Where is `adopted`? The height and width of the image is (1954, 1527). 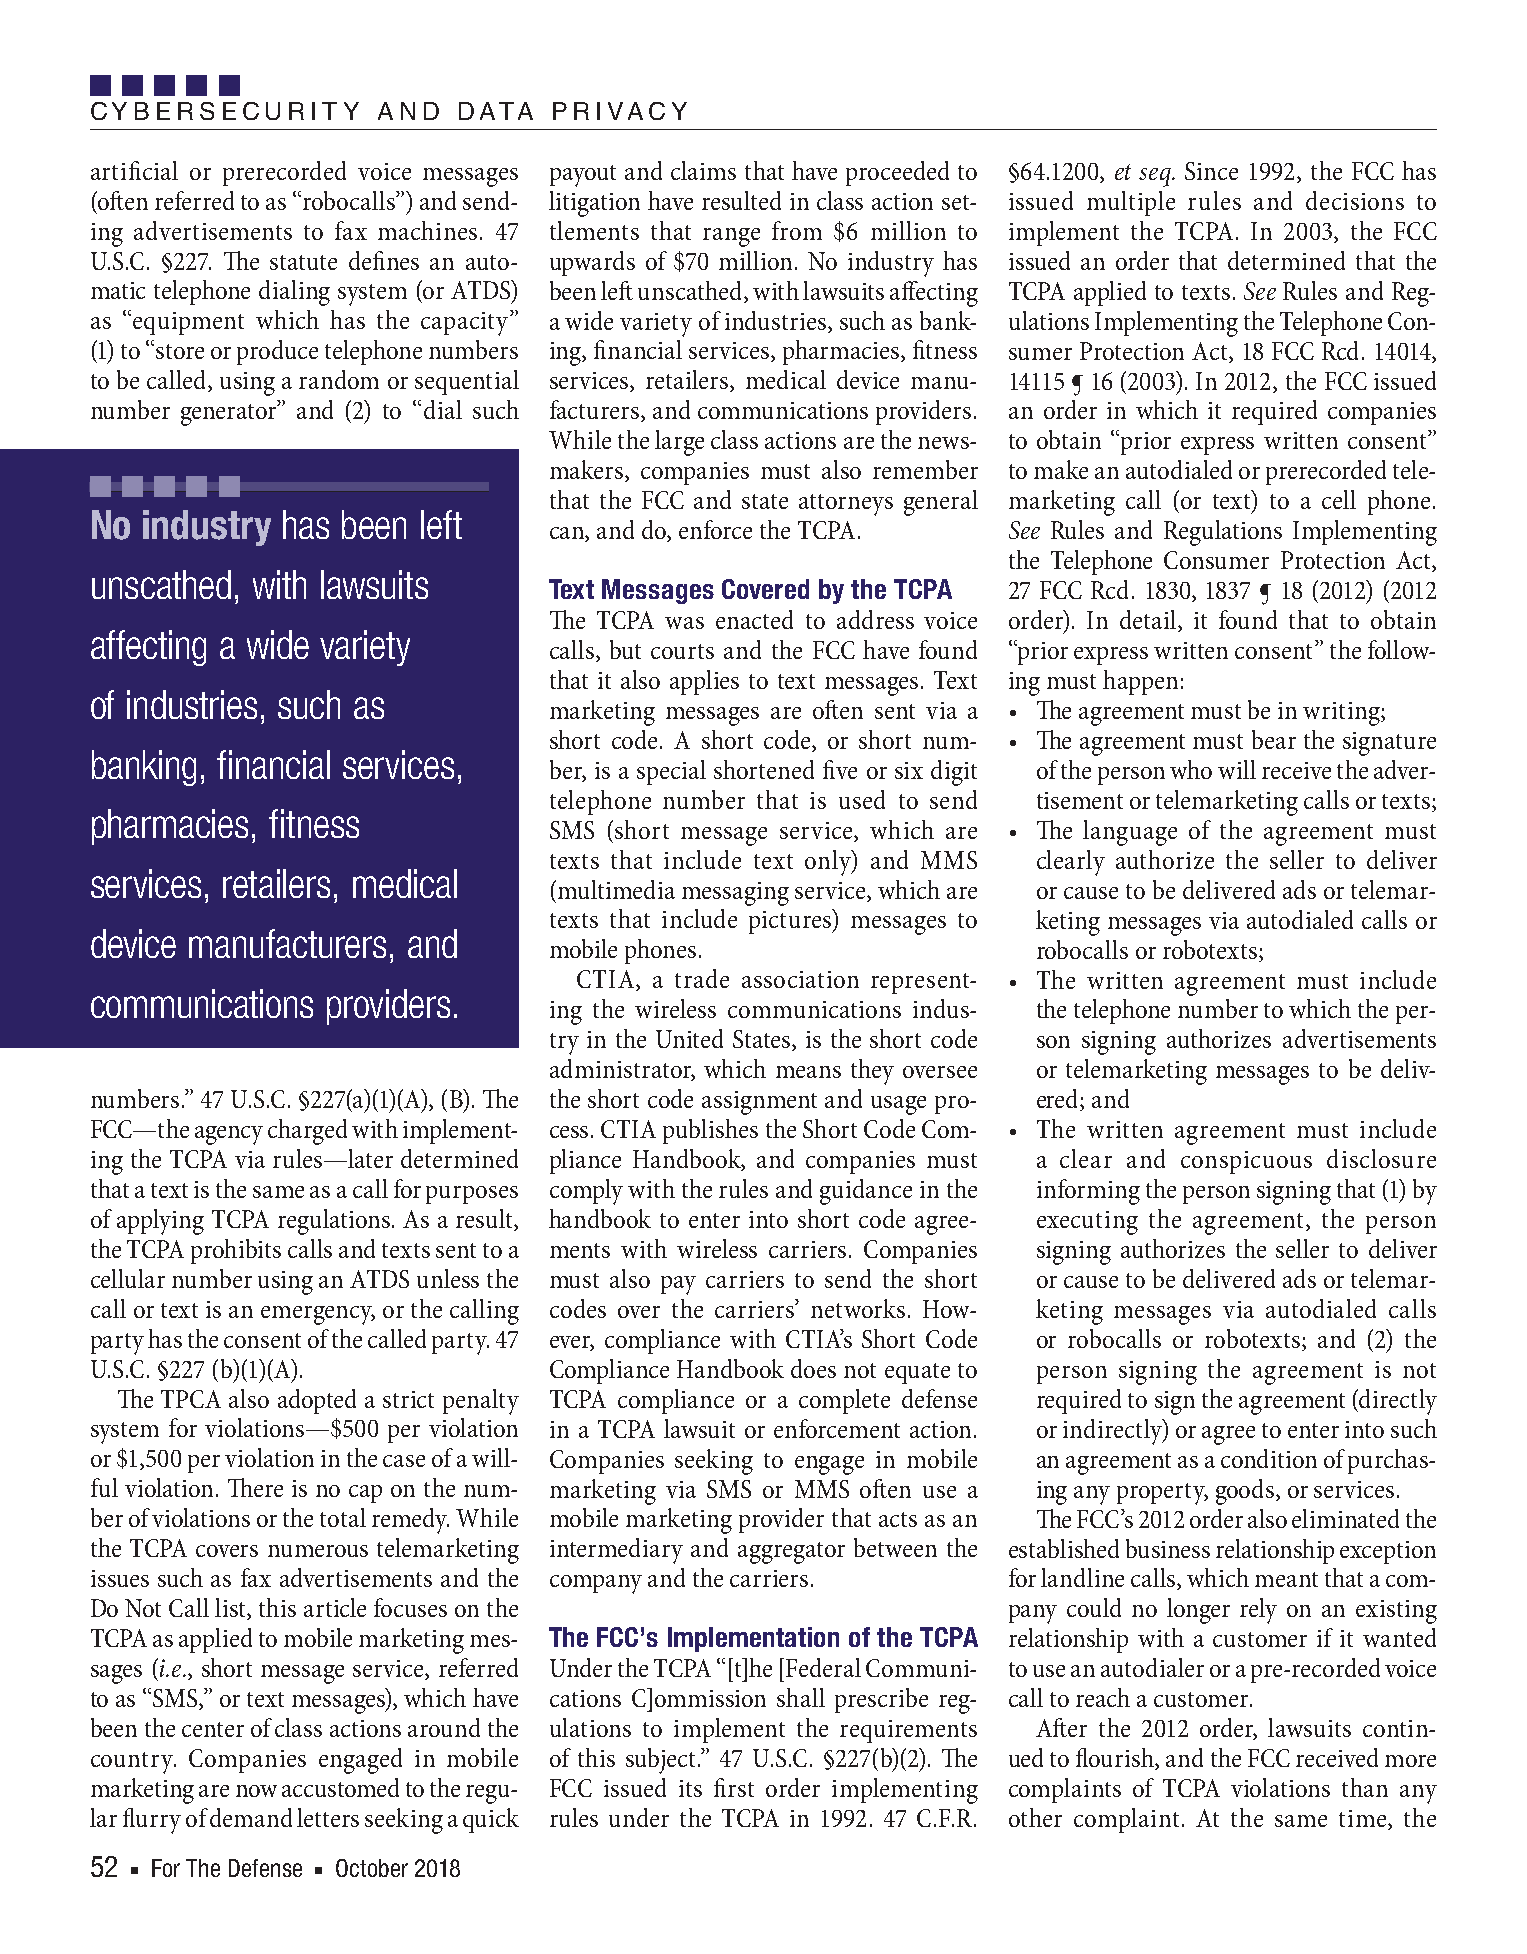
adopted is located at coordinates (317, 1401).
